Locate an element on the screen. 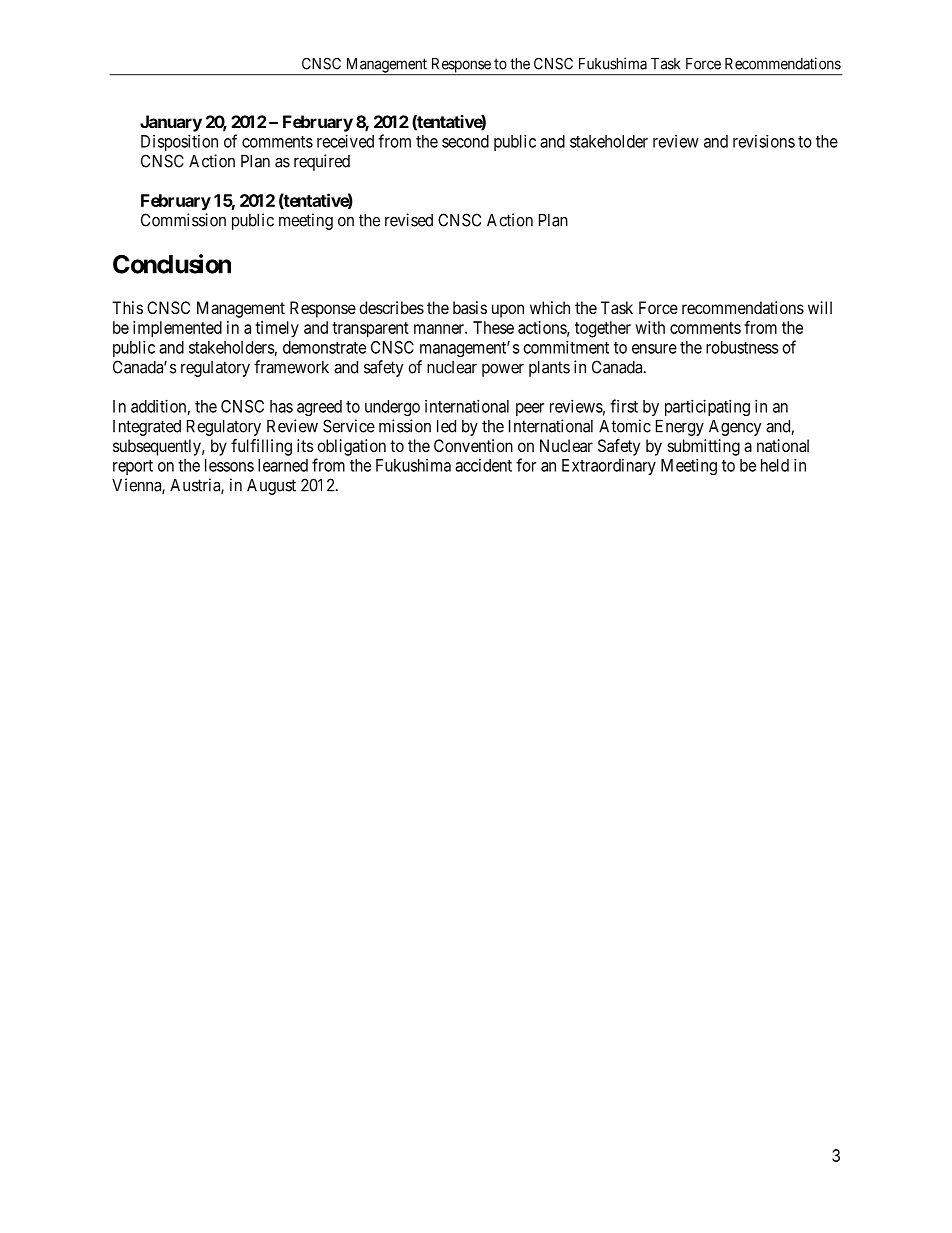 The width and height of the screenshot is (952, 1233). second is located at coordinates (465, 141).
